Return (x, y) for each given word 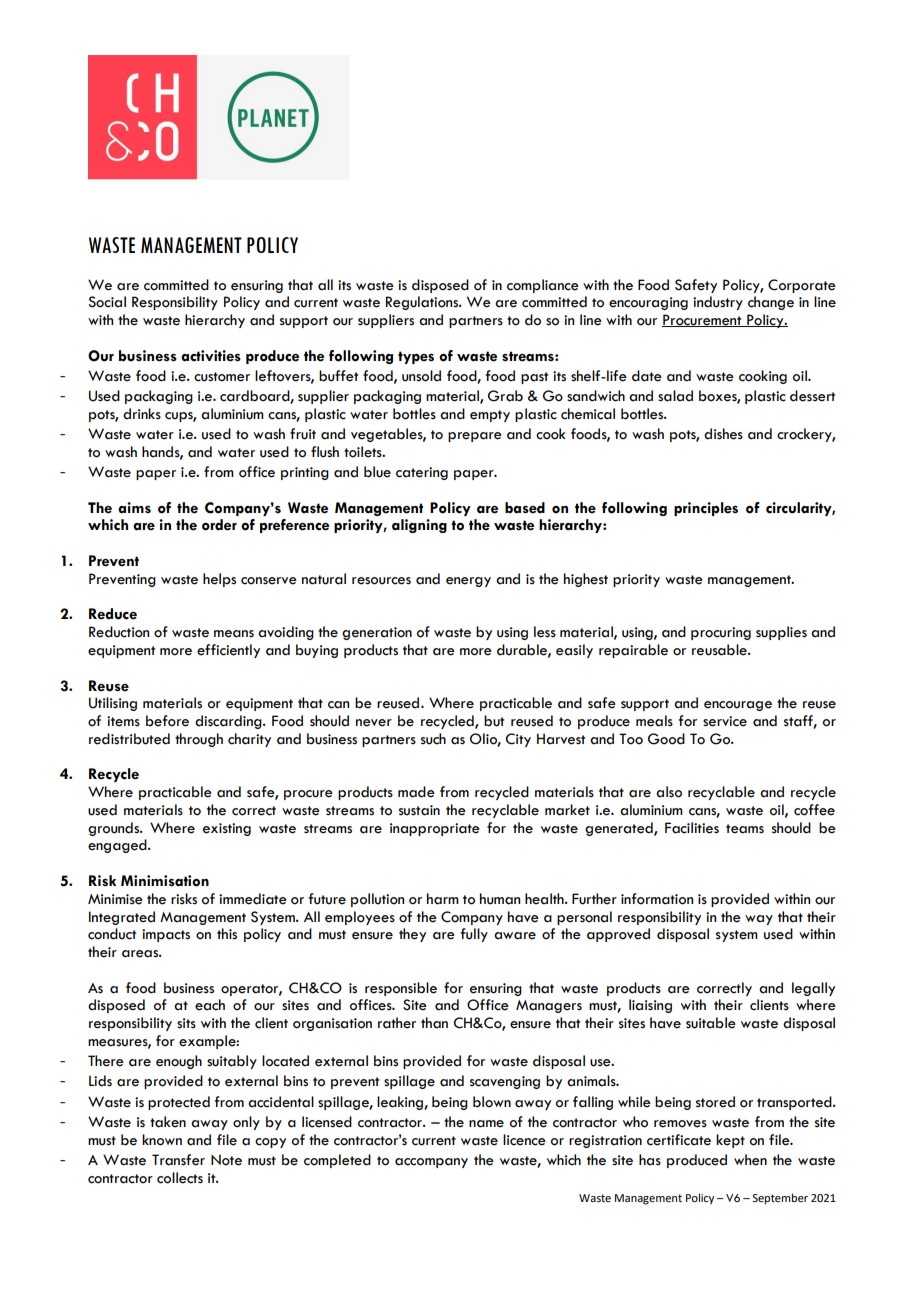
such (433, 739)
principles (706, 509)
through (199, 740)
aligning (419, 526)
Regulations (423, 303)
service (725, 721)
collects (180, 1178)
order (219, 525)
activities (211, 356)
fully (474, 935)
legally (813, 989)
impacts (166, 935)
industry (718, 303)
